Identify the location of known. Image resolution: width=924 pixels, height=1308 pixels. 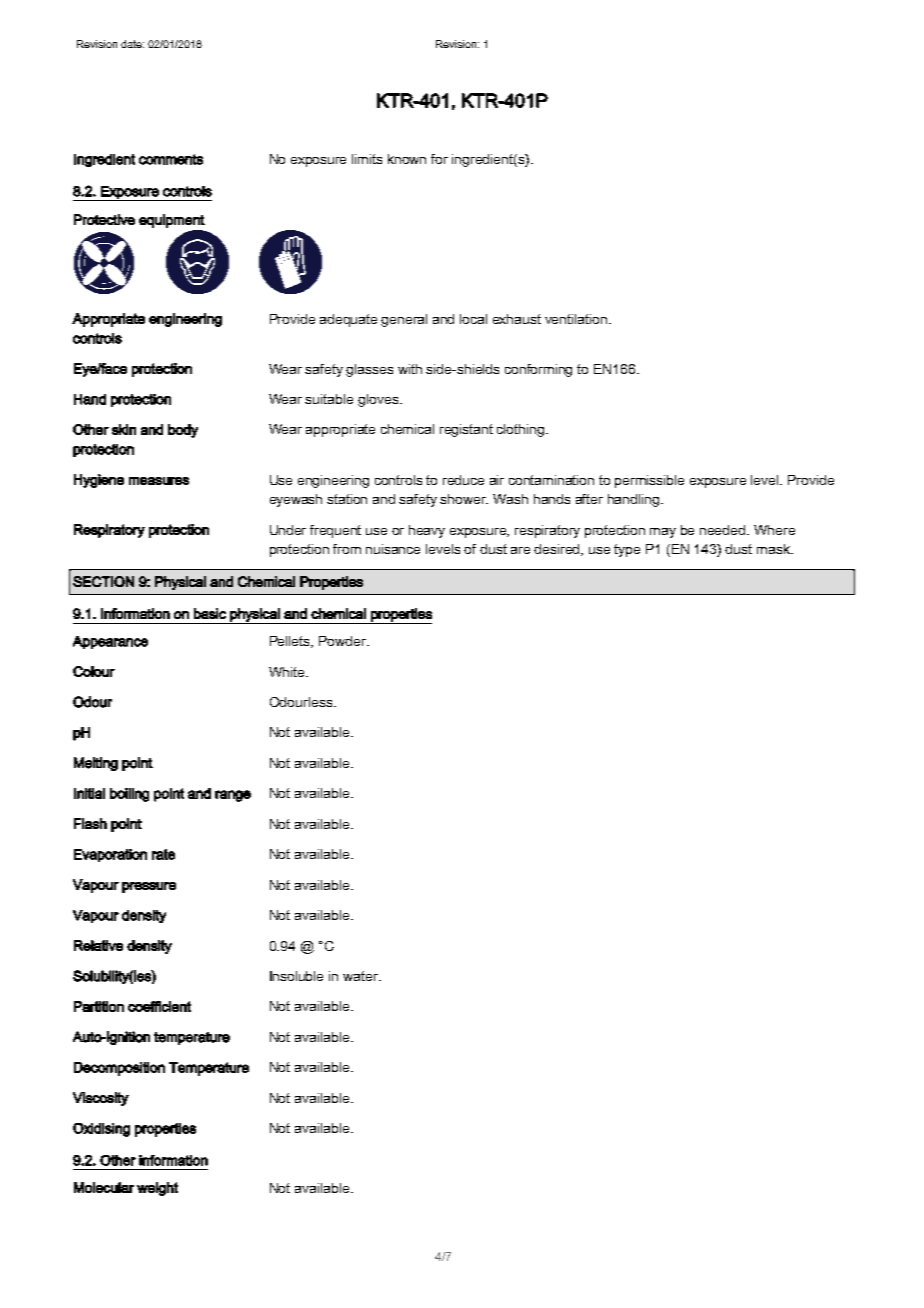
(407, 159).
